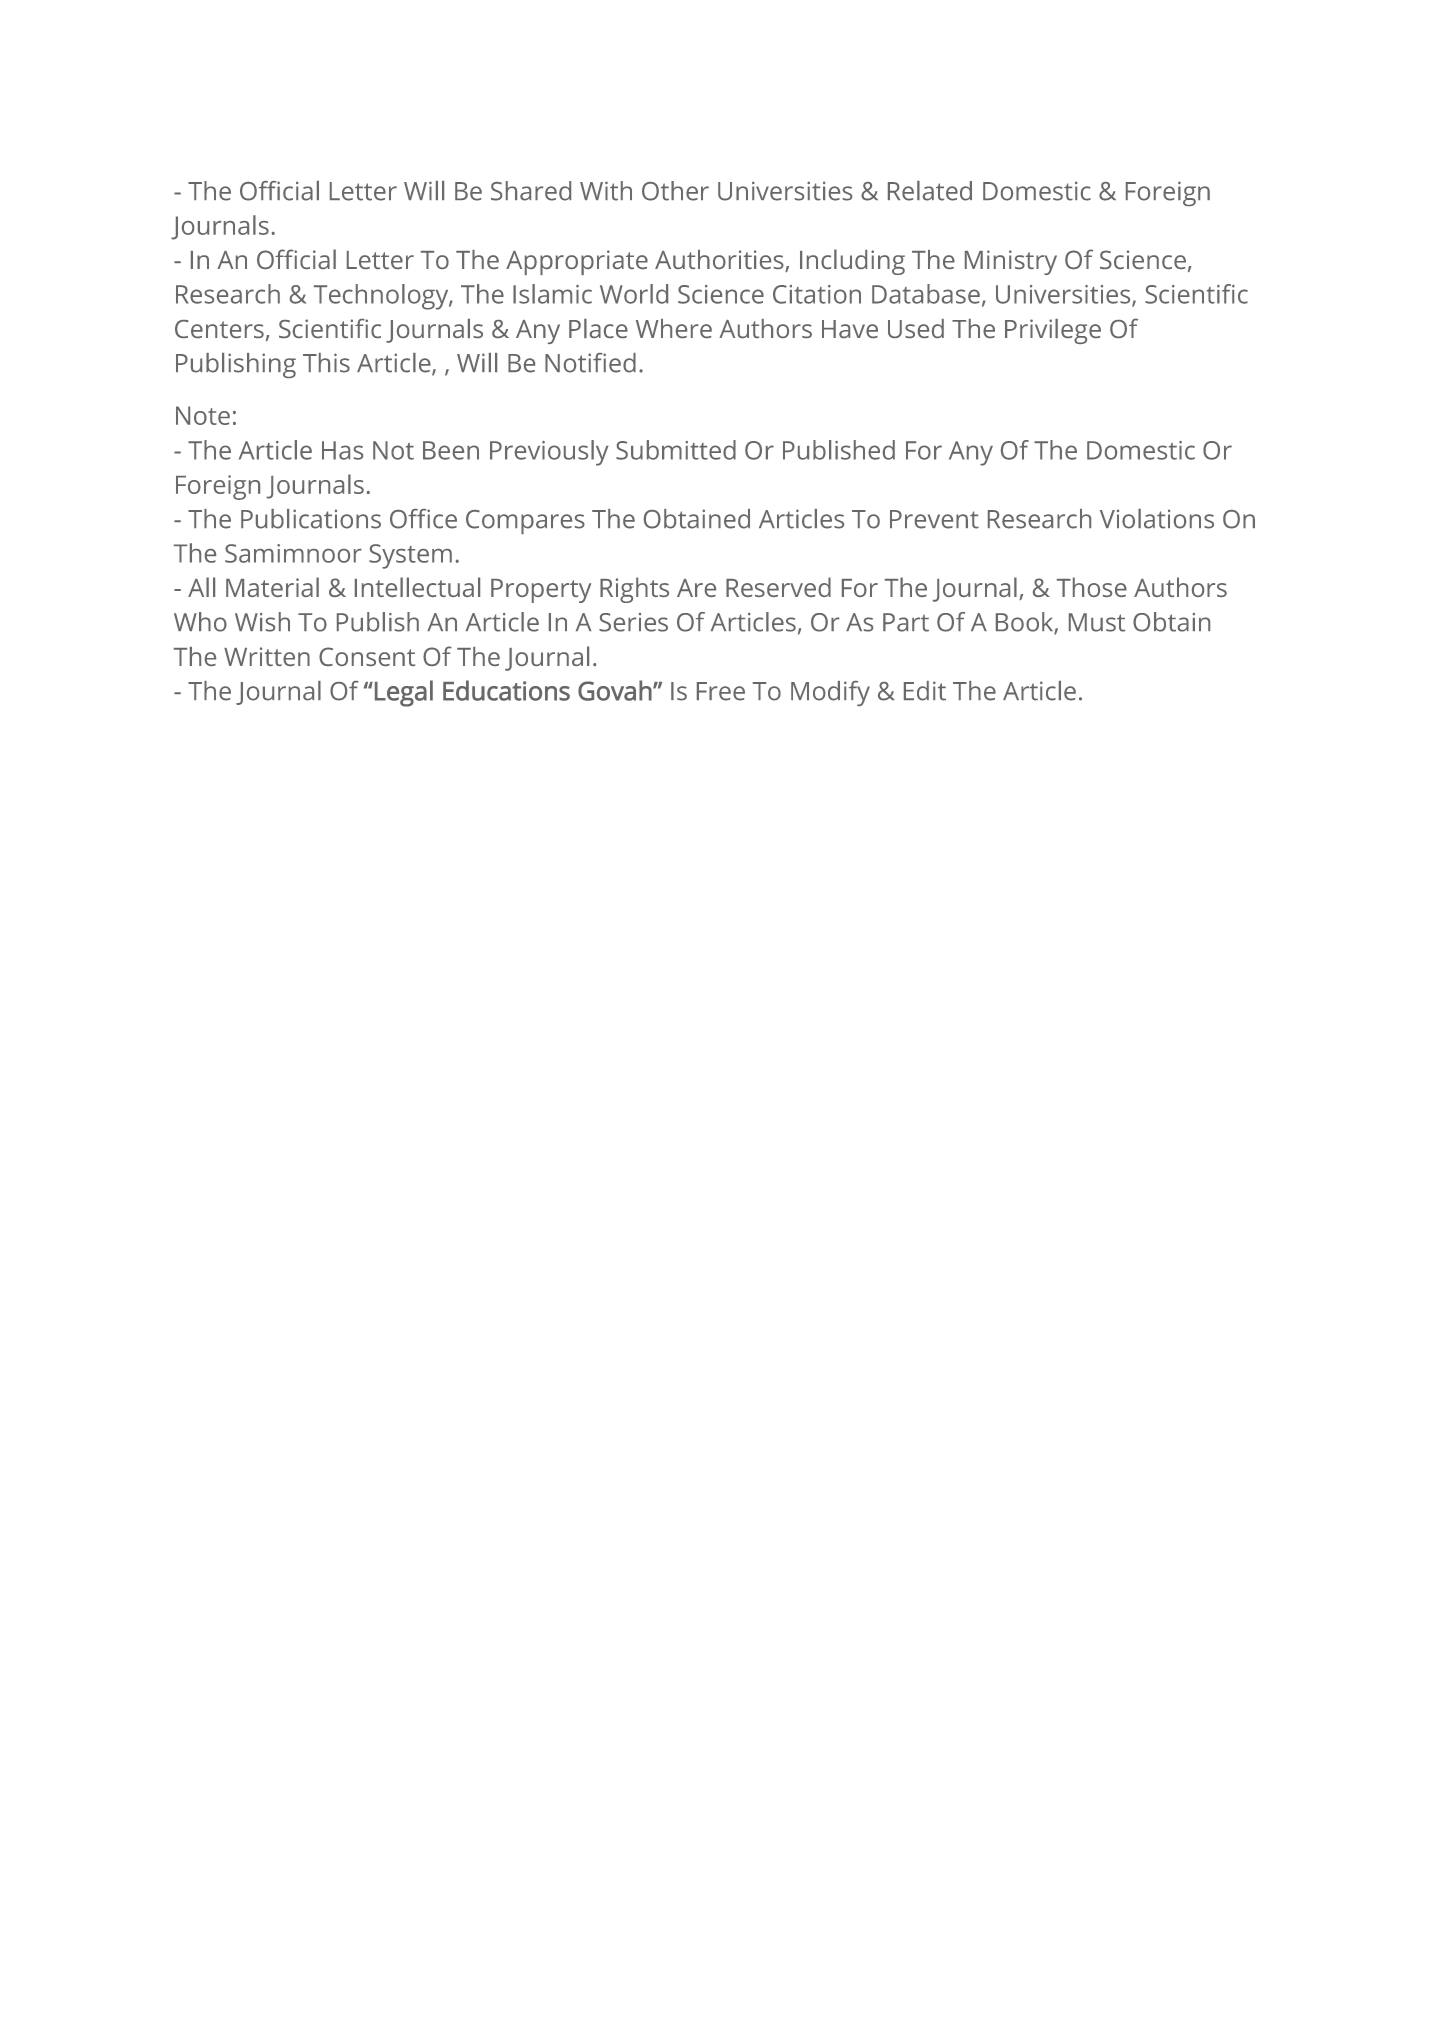  Describe the element at coordinates (267, 656) in the screenshot. I see `Written` at that location.
